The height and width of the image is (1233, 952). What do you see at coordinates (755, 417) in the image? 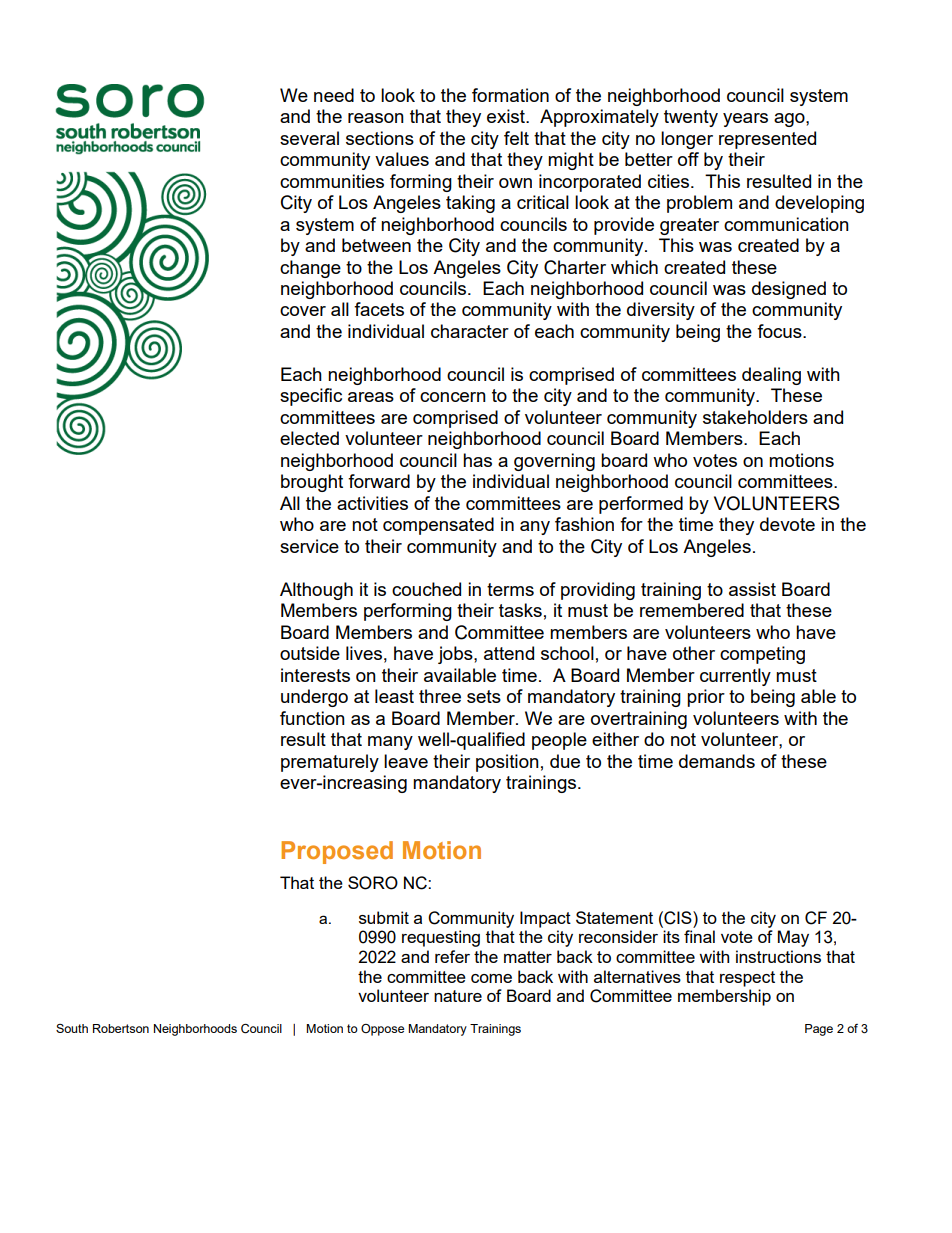
I see `stakeholders` at bounding box center [755, 417].
